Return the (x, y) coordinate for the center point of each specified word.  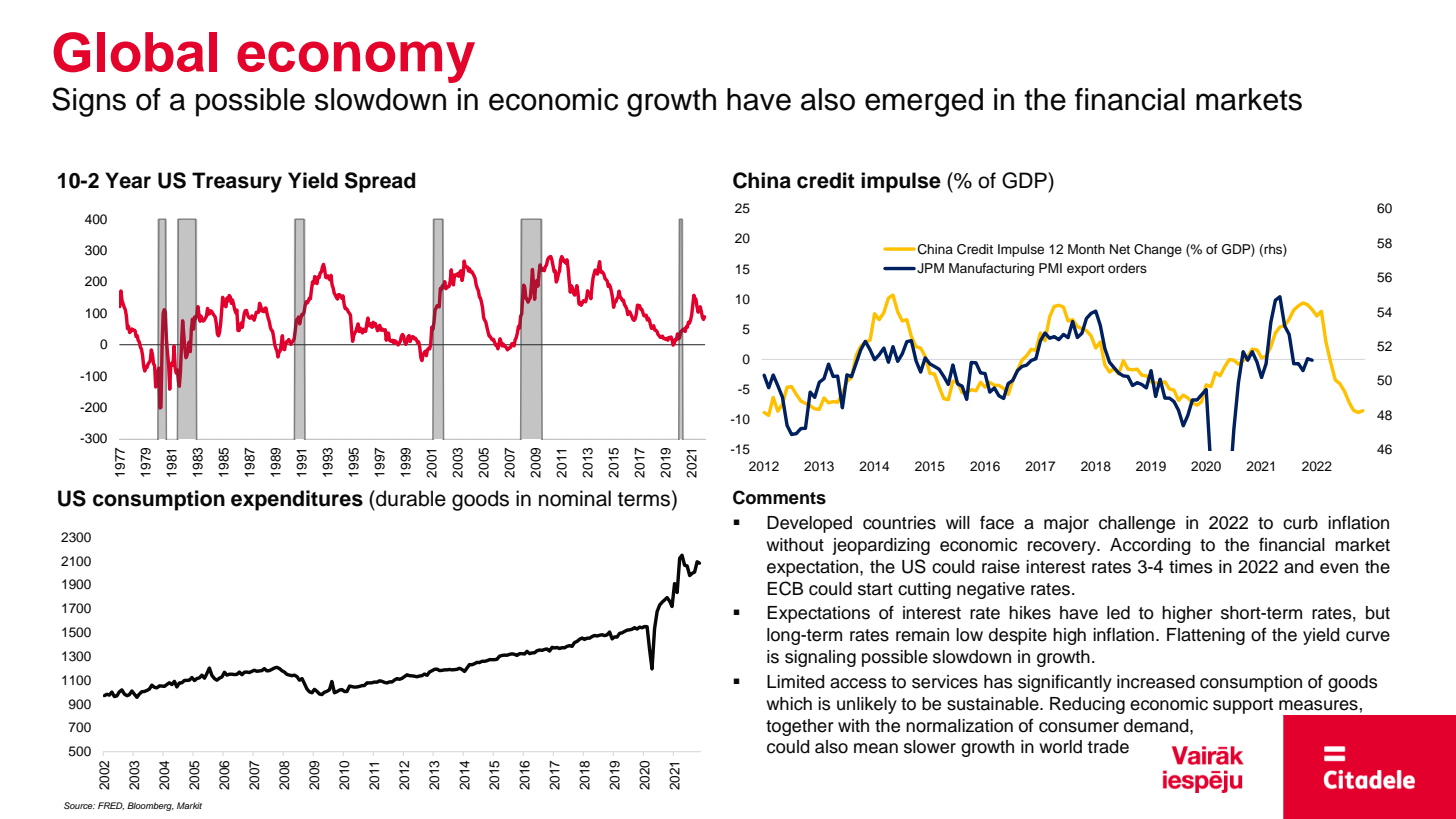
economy (356, 62)
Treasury (237, 182)
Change (1158, 250)
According (1150, 546)
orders (1127, 268)
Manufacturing (991, 269)
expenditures (297, 500)
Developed (809, 524)
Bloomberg (150, 806)
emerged (924, 102)
